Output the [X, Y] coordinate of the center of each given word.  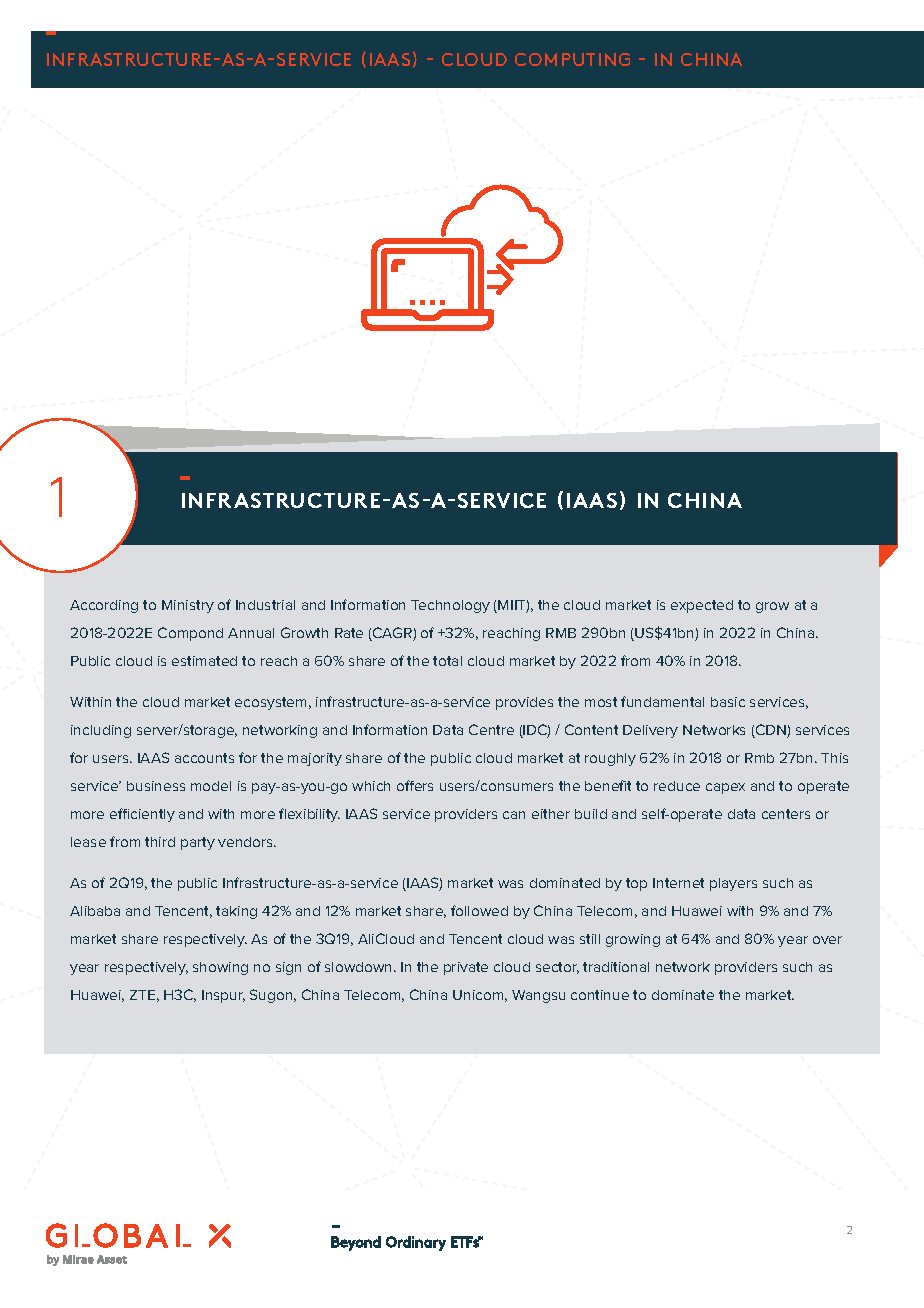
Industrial [265, 605]
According [104, 606]
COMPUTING [572, 59]
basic [728, 702]
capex [725, 788]
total [447, 661]
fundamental [662, 701]
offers [415, 785]
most [601, 702]
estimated [204, 661]
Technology [450, 606]
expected [702, 606]
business [156, 786]
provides [524, 703]
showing [220, 968]
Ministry [188, 606]
